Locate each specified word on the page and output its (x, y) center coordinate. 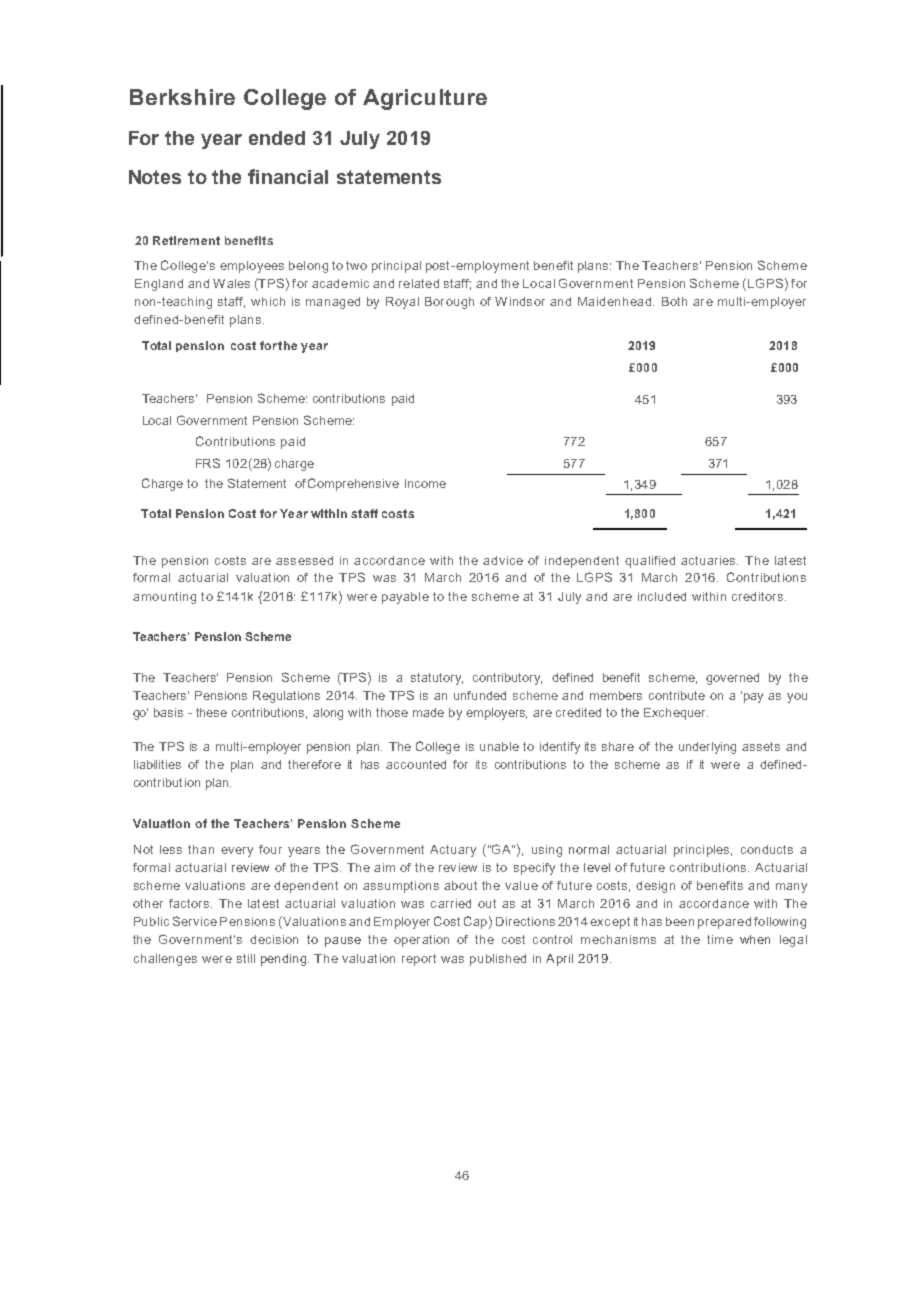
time (720, 939)
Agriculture (425, 99)
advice (503, 560)
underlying (707, 748)
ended (277, 138)
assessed (304, 560)
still (246, 958)
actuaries (709, 560)
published (498, 960)
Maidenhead (614, 301)
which (268, 301)
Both (674, 301)
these (211, 712)
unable (499, 746)
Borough (449, 303)
